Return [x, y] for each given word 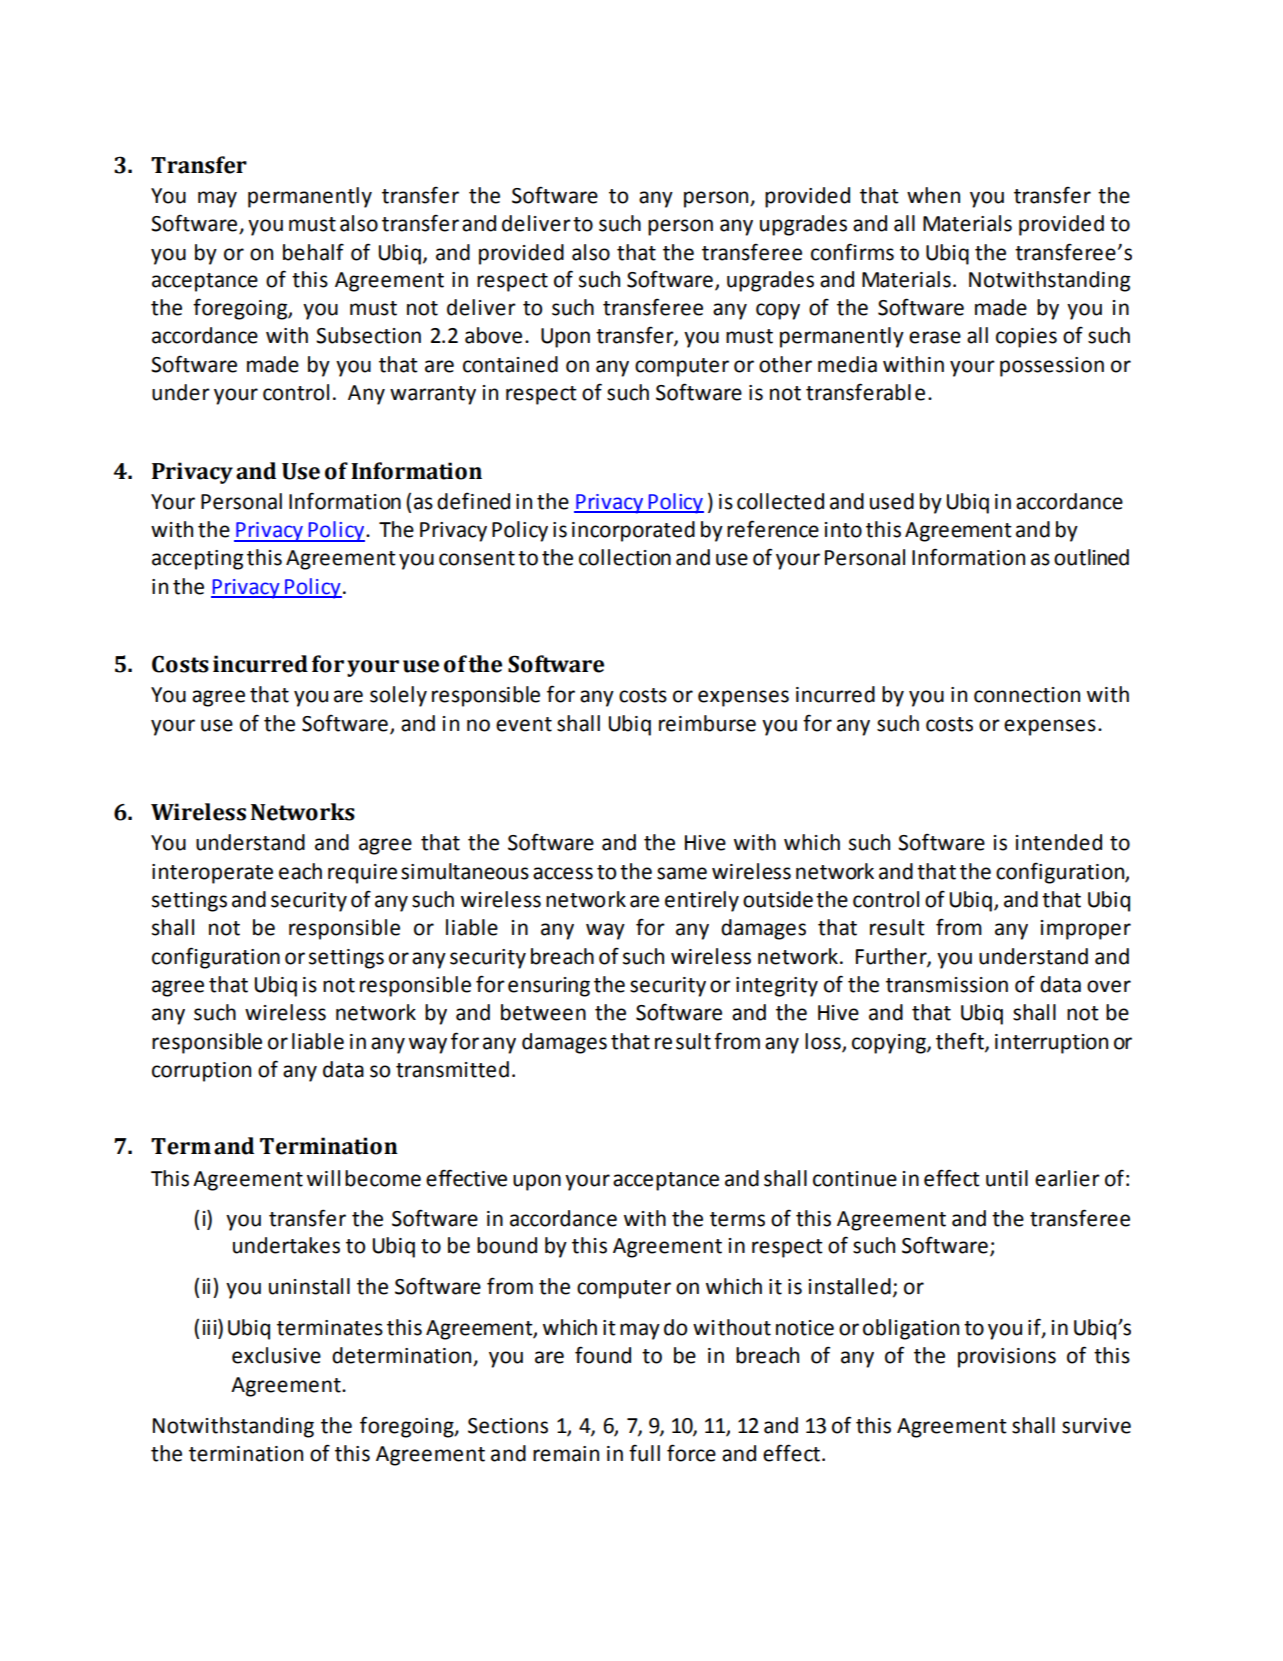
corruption [201, 1072]
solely [398, 696]
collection [625, 557]
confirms [852, 252]
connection [1027, 695]
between [543, 1012]
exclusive [276, 1355]
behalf [313, 252]
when [933, 195]
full [644, 1453]
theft [961, 1041]
